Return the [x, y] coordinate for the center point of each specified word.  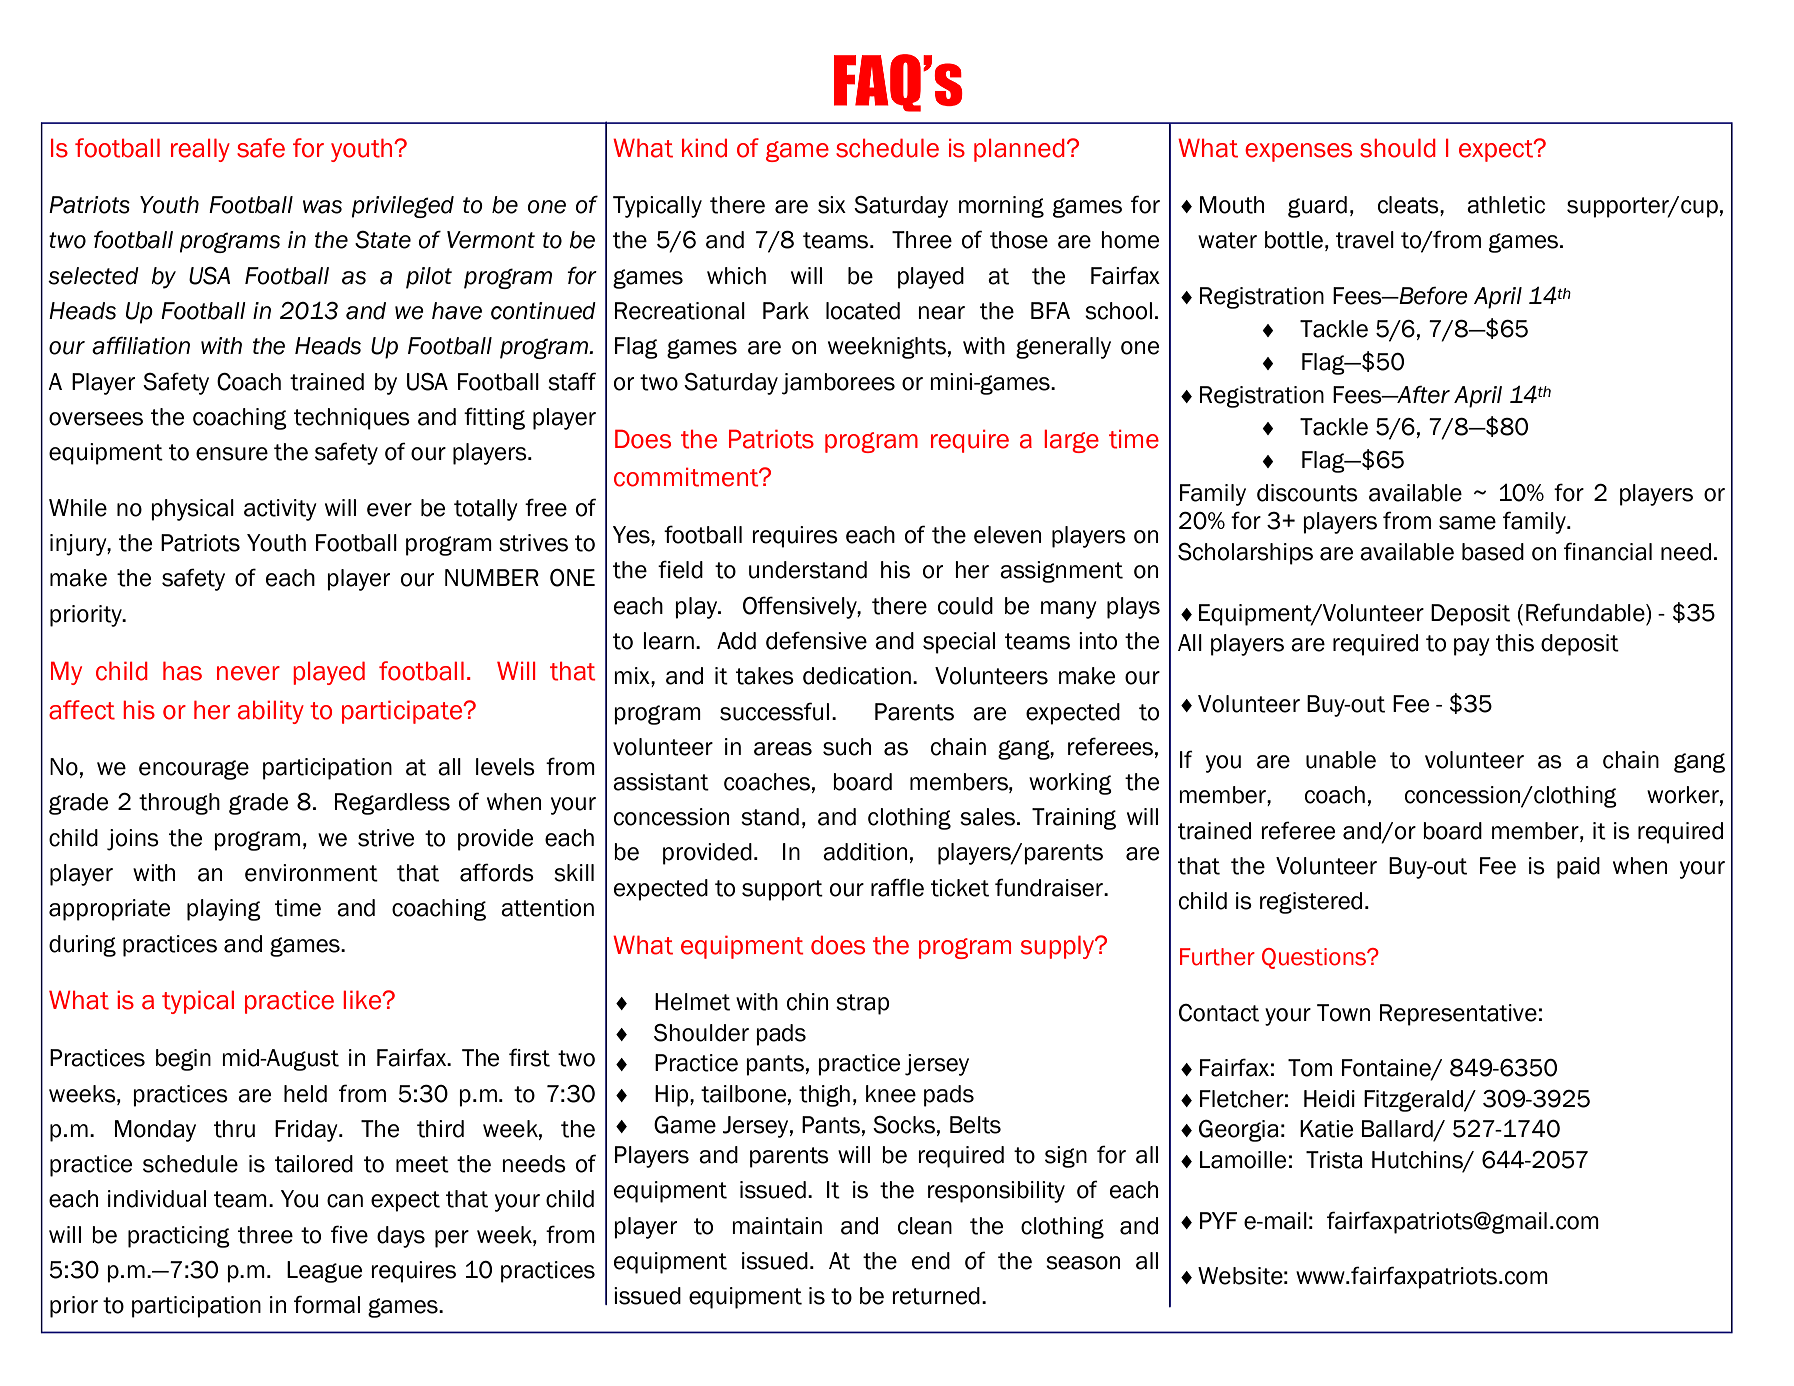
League [324, 1272]
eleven [1007, 535]
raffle [897, 887]
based [1493, 552]
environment [311, 873]
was [322, 207]
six [832, 205]
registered [1311, 903]
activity [280, 510]
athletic [1506, 205]
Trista [1334, 1160]
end [931, 1261]
